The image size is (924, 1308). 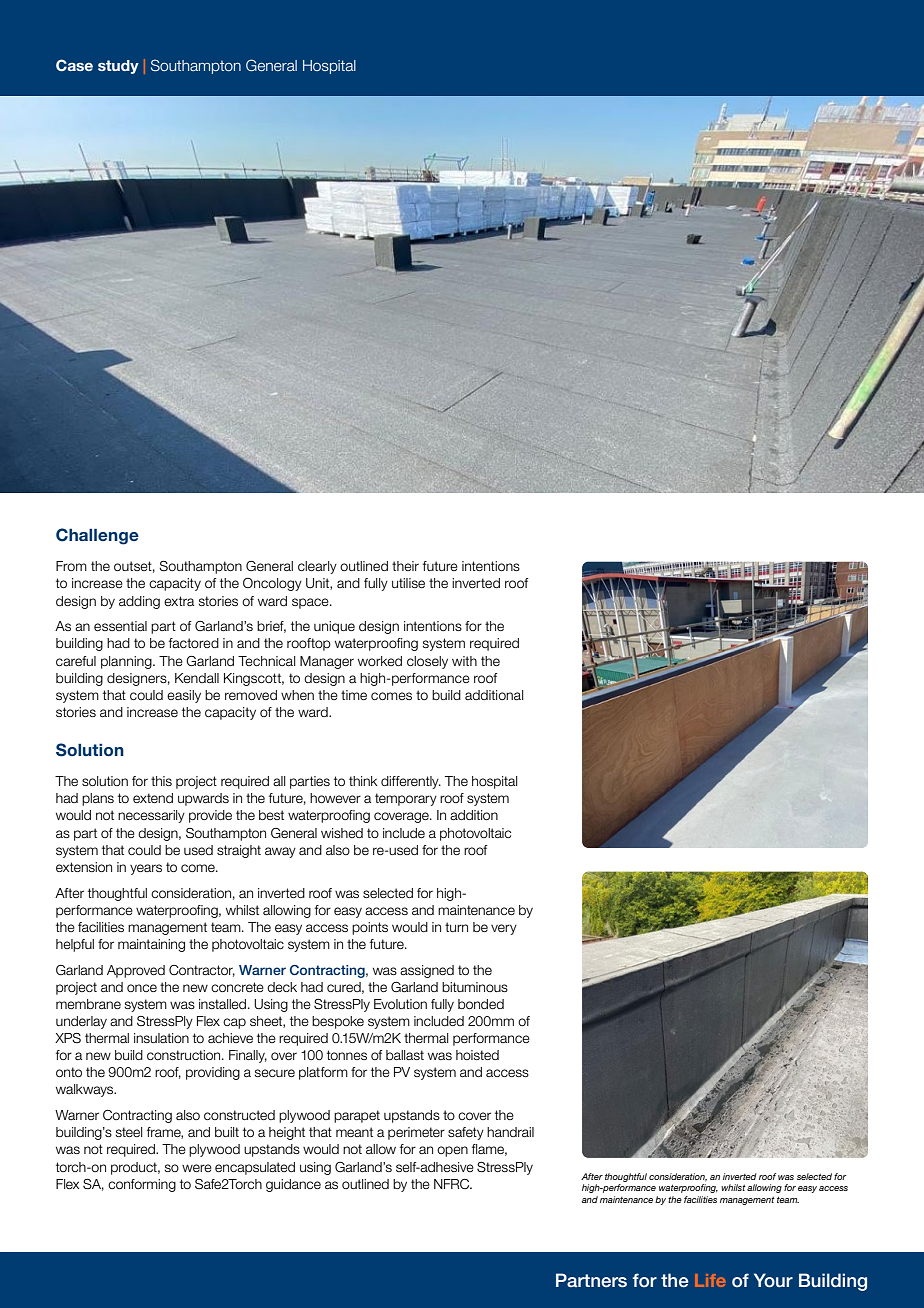 I want to click on open, so click(x=452, y=1151).
